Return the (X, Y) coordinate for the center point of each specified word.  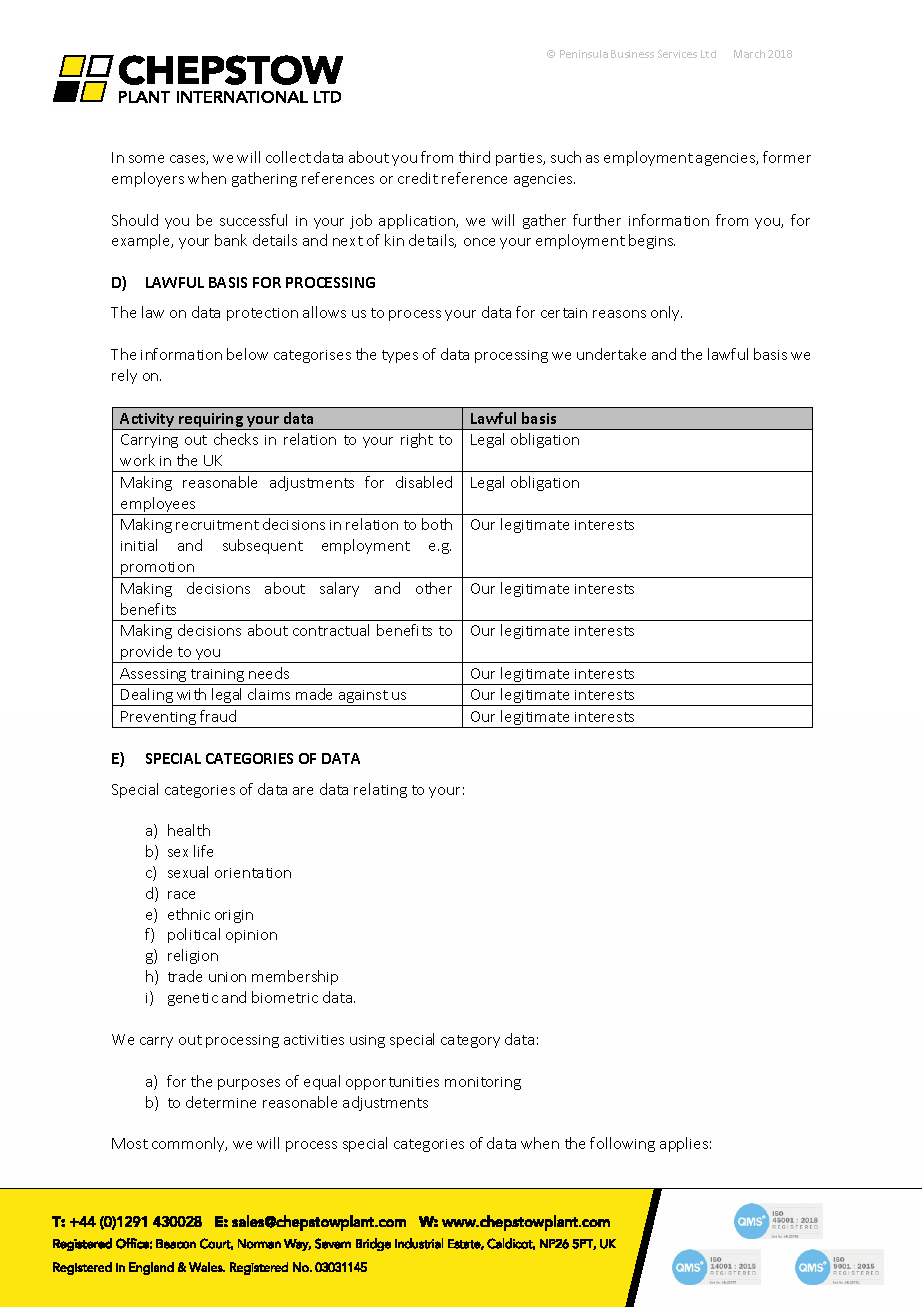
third (474, 157)
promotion (158, 570)
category (470, 1041)
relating (380, 790)
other (434, 588)
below (247, 354)
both (437, 524)
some (146, 159)
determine (221, 1102)
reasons (619, 314)
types (400, 356)
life (203, 851)
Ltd (708, 54)
